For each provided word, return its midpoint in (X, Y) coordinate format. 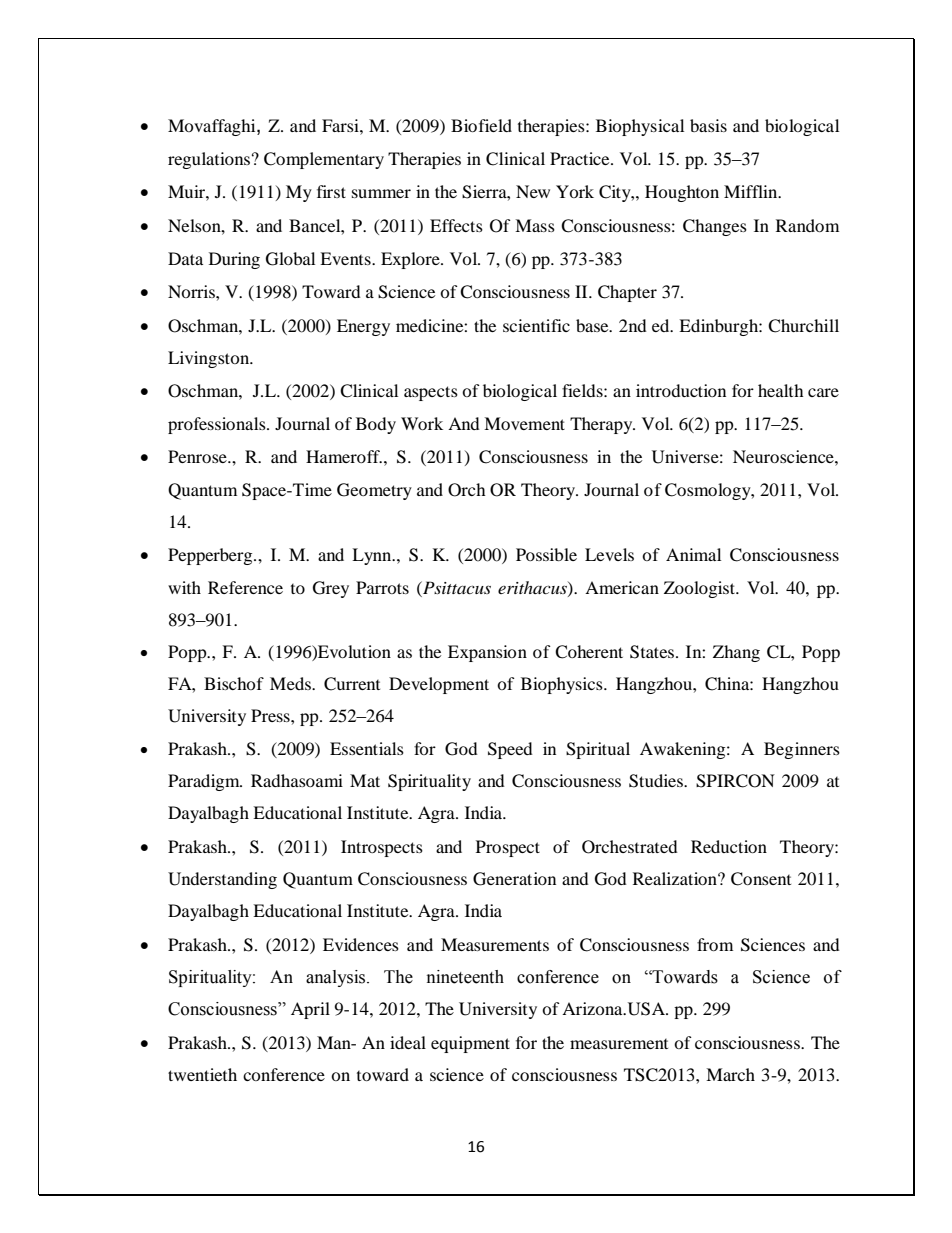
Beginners (802, 750)
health (781, 390)
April (310, 1010)
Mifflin (752, 191)
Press (271, 715)
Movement (524, 423)
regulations (209, 160)
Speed (510, 750)
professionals (218, 425)
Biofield (481, 125)
